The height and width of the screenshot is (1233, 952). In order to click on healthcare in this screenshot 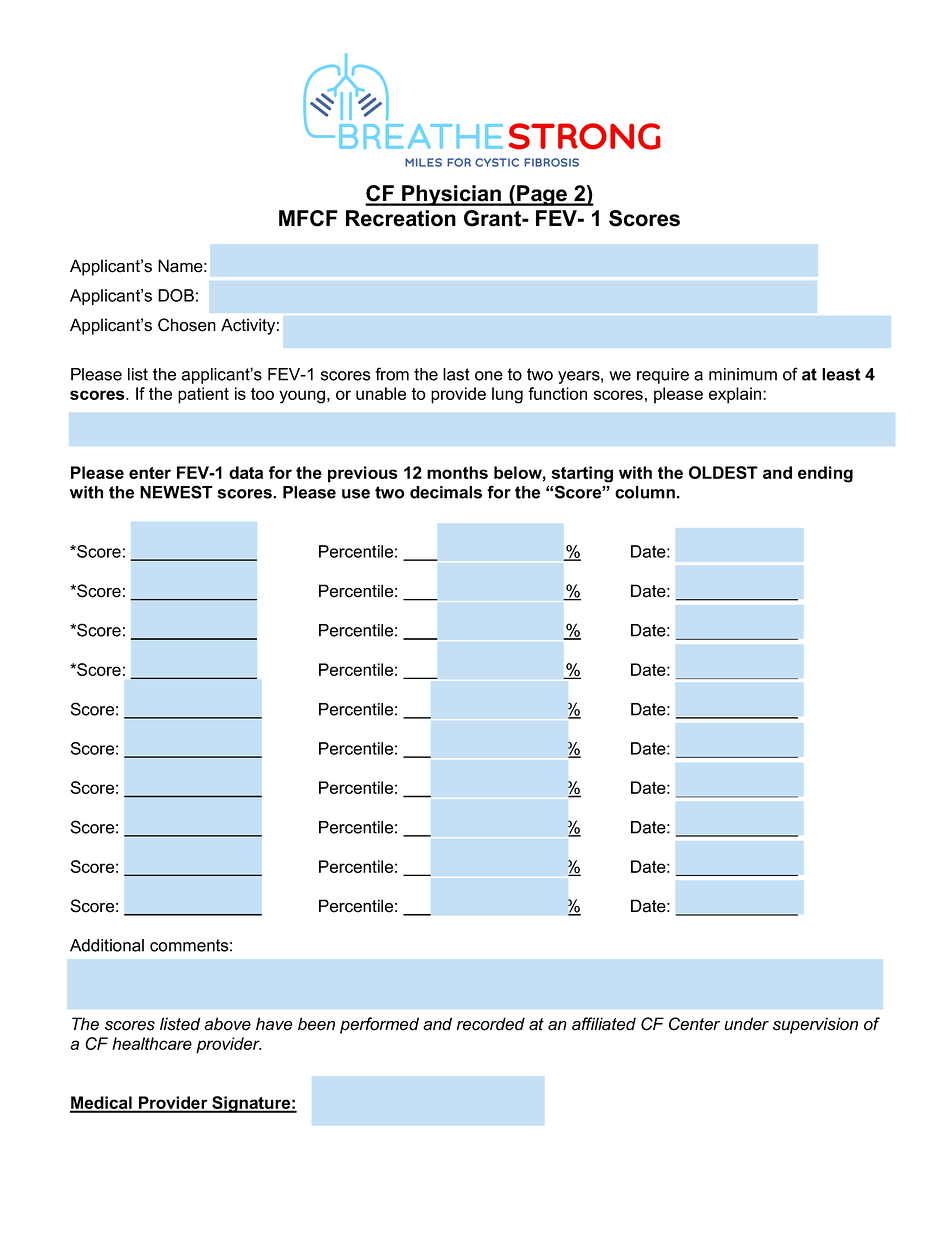, I will do `click(152, 1043)`.
